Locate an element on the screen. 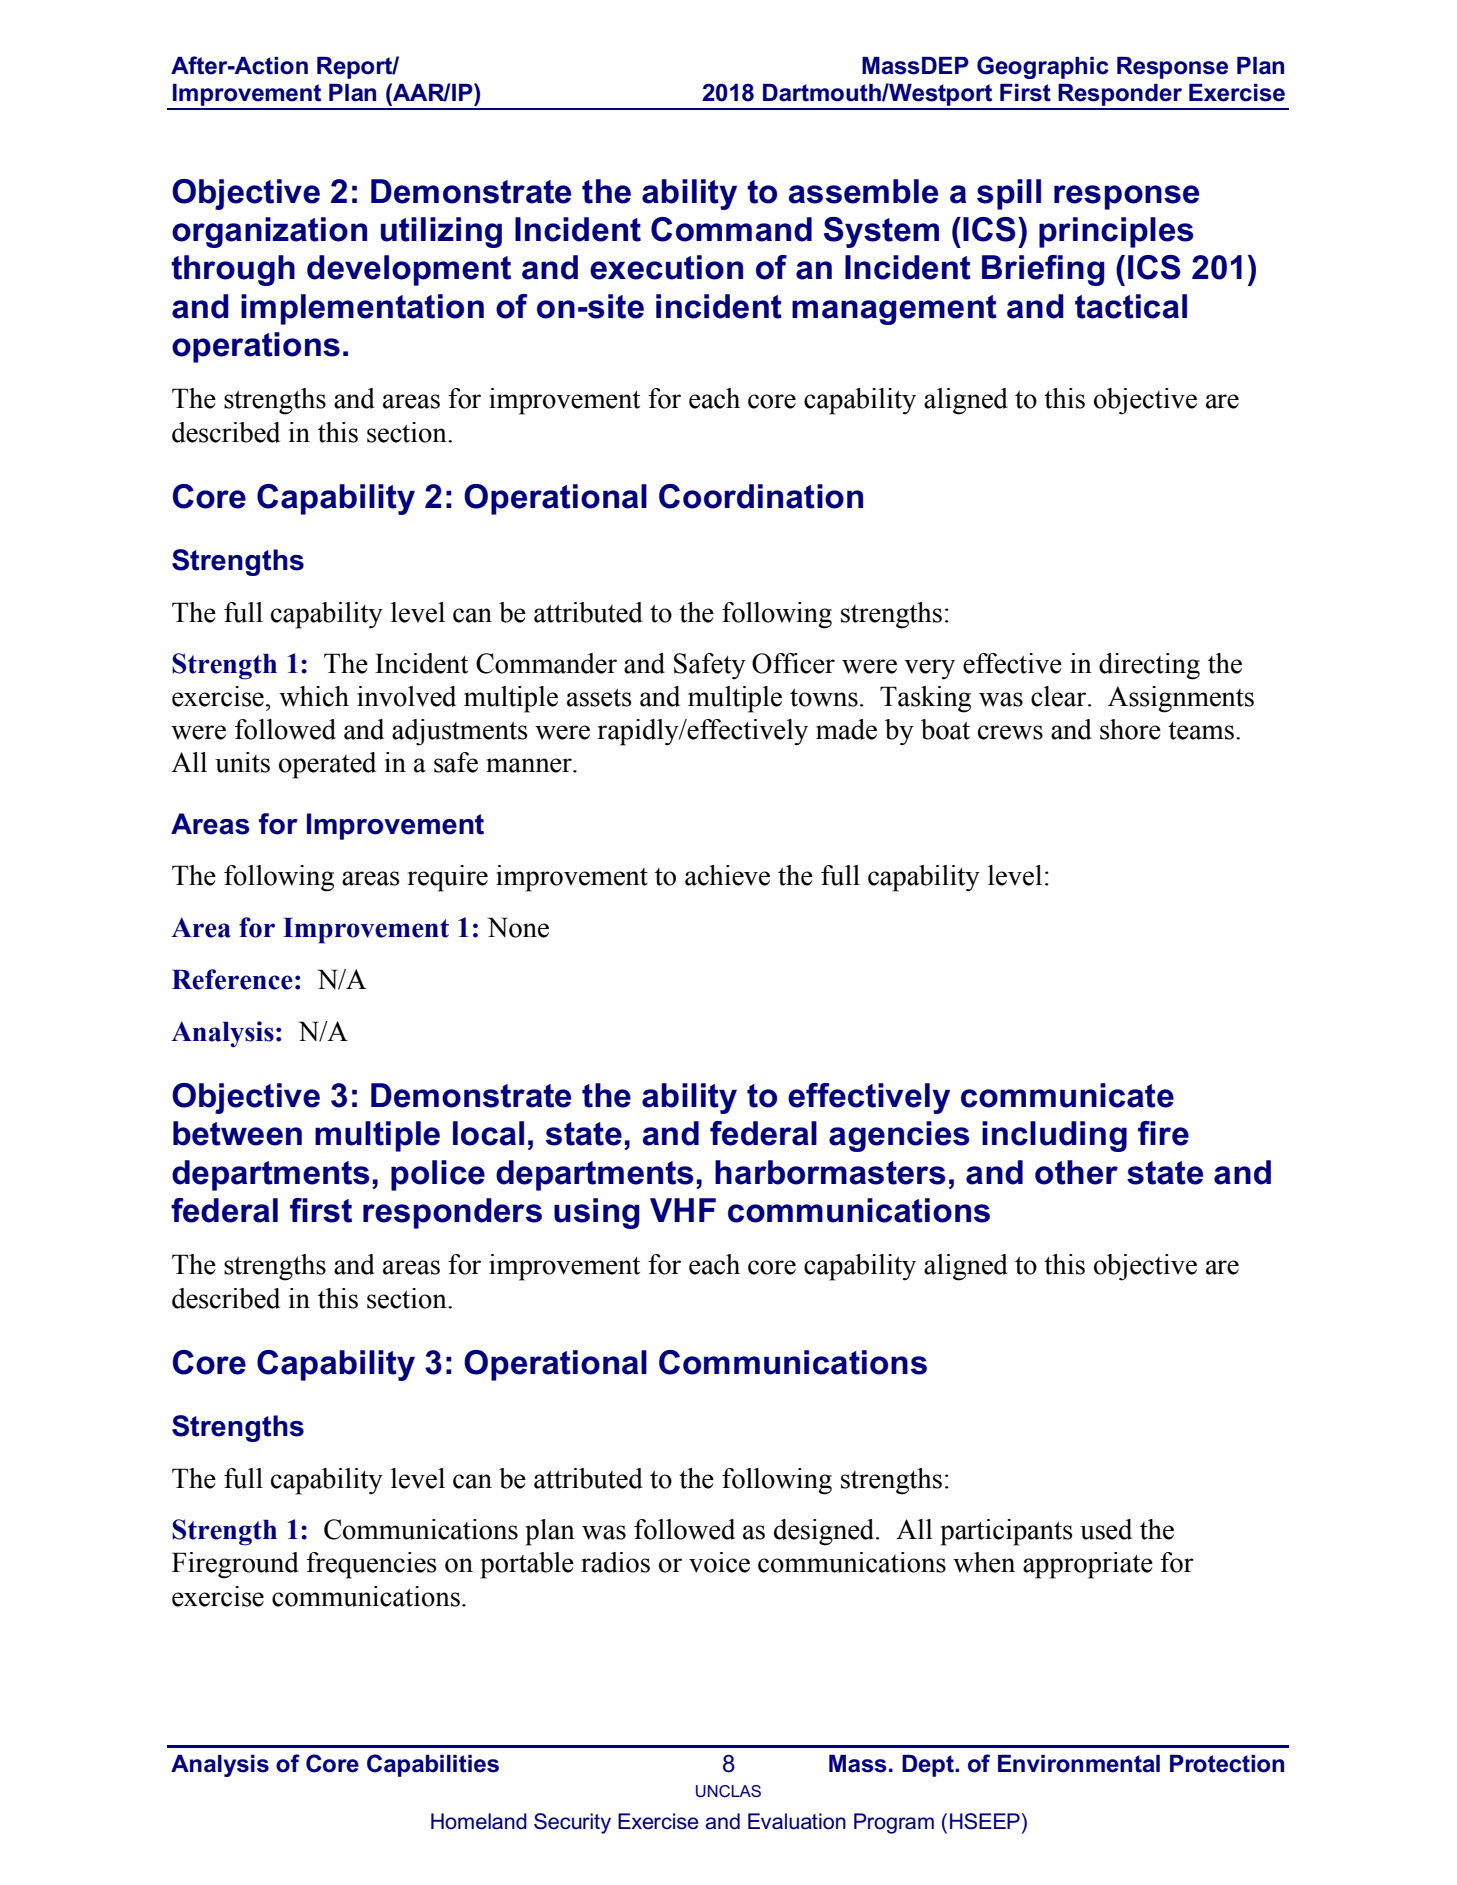 The height and width of the screenshot is (1885, 1457). used is located at coordinates (1106, 1529).
